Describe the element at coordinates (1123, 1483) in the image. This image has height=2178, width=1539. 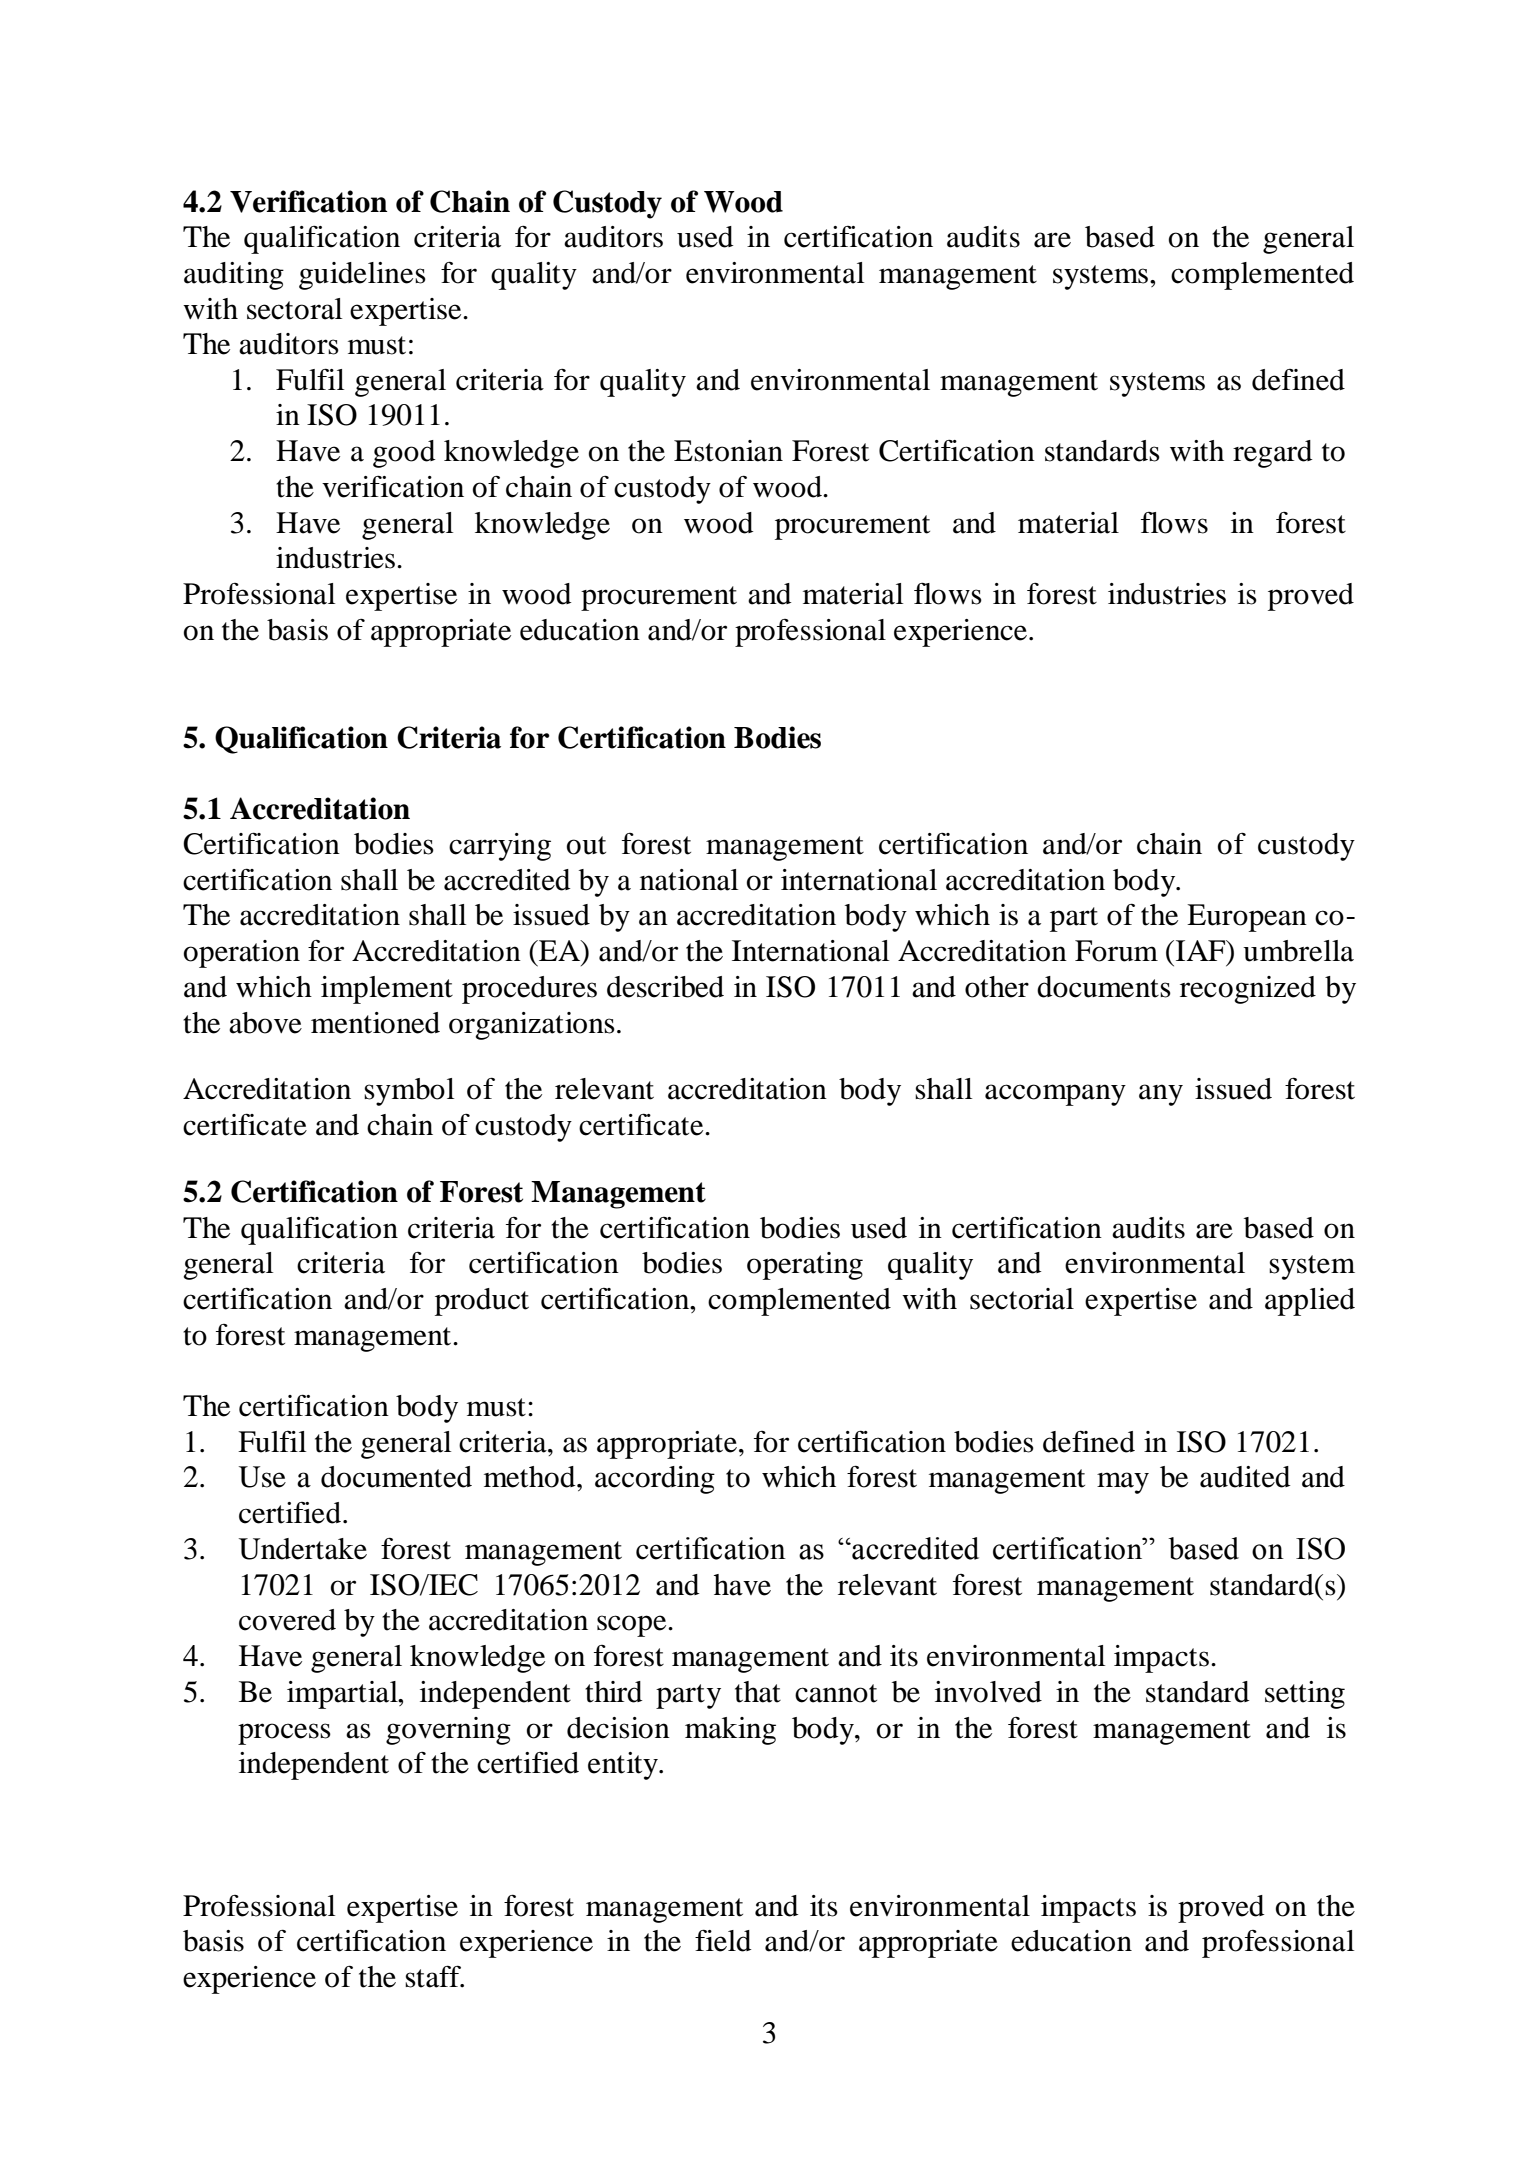
I see `may` at that location.
